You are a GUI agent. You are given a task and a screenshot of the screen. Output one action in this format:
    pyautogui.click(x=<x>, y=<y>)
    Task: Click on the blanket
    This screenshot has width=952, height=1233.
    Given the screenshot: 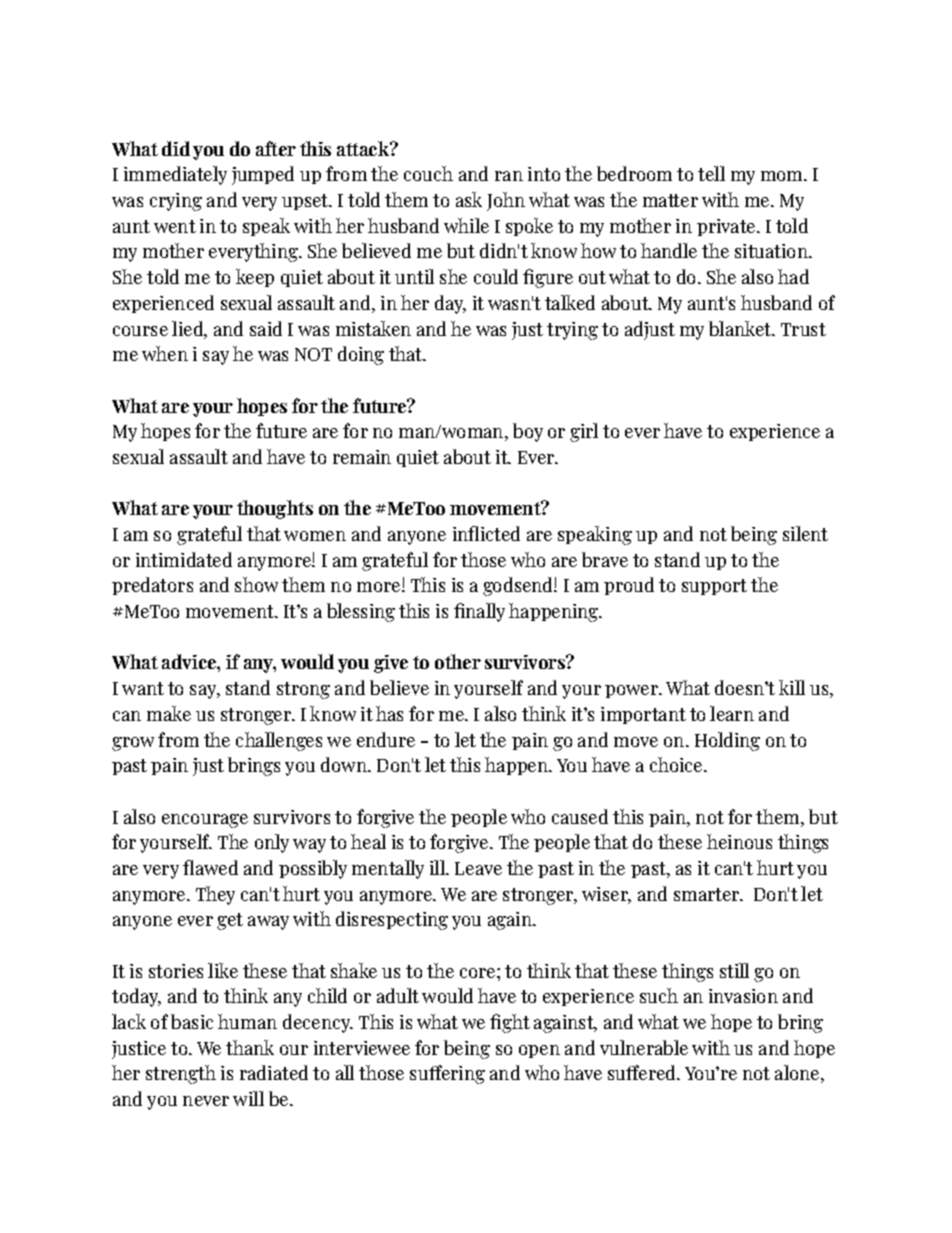 What is the action you would take?
    pyautogui.click(x=741, y=328)
